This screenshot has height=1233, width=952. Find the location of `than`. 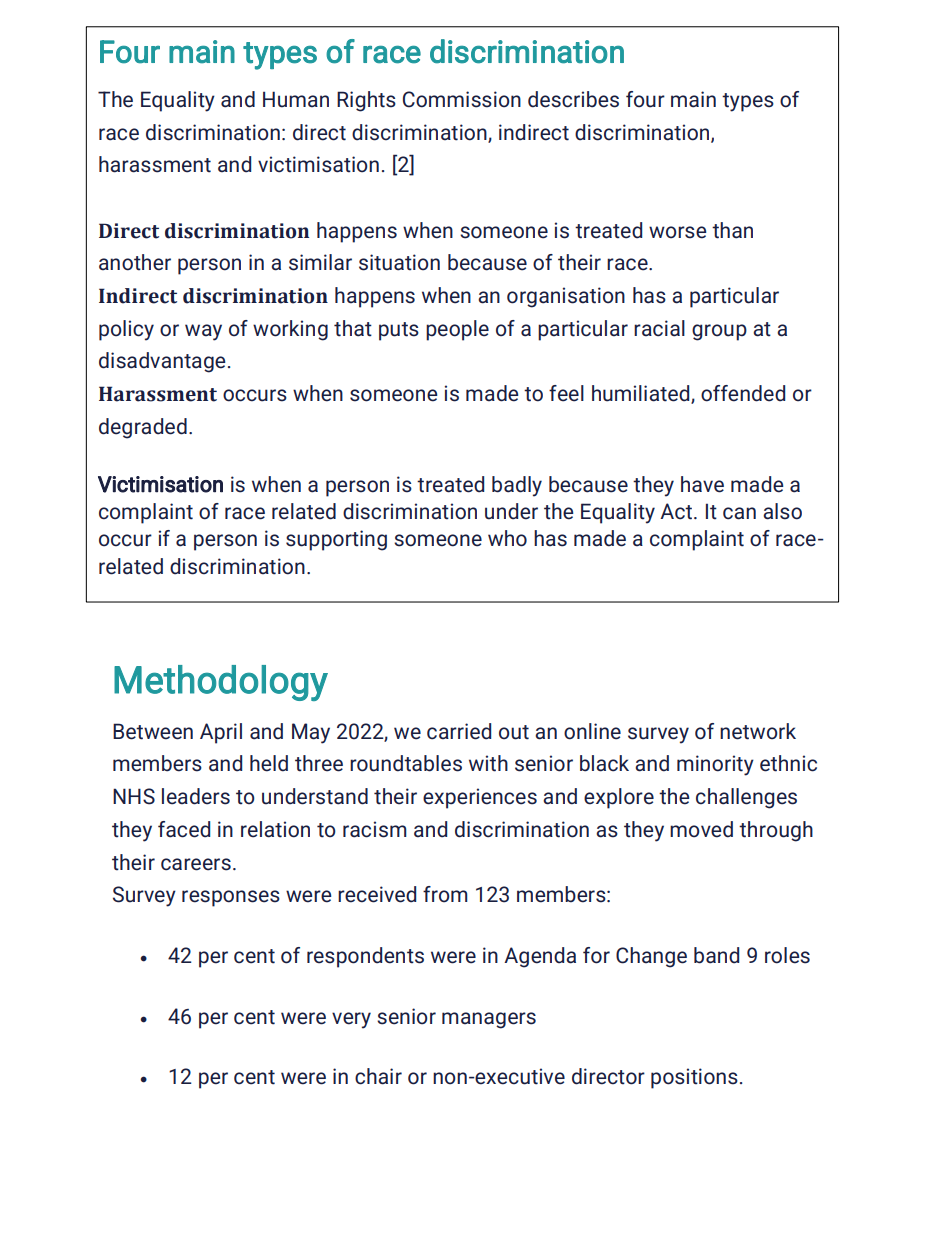

than is located at coordinates (732, 230).
